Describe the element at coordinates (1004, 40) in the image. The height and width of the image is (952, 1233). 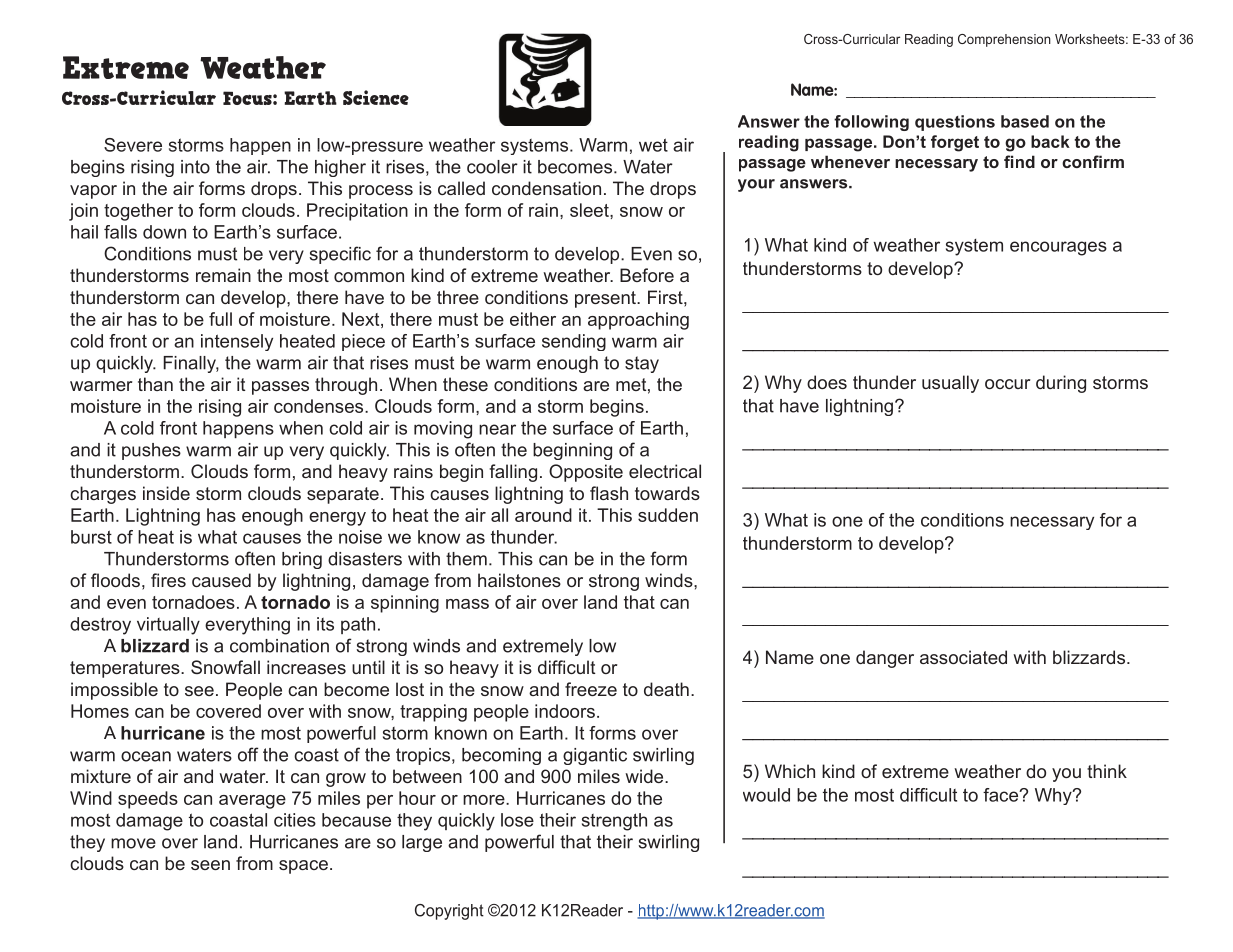
I see `Comprehension` at that location.
